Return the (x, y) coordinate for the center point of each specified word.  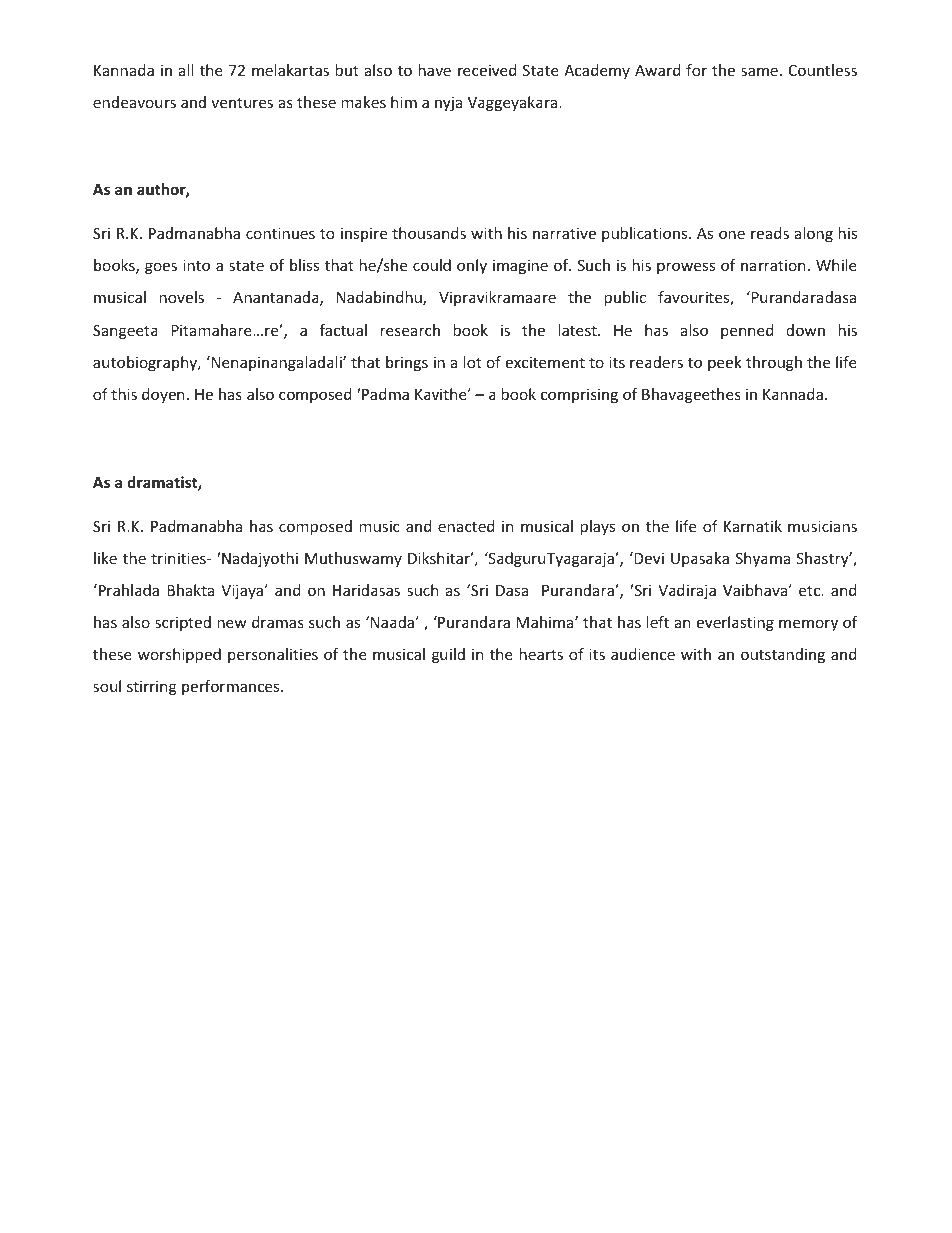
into (196, 265)
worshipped (179, 655)
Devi (648, 558)
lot (473, 362)
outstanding (783, 655)
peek (725, 363)
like (105, 558)
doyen (163, 395)
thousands (429, 233)
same (759, 71)
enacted (466, 526)
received (487, 70)
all (186, 70)
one (732, 234)
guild (448, 655)
